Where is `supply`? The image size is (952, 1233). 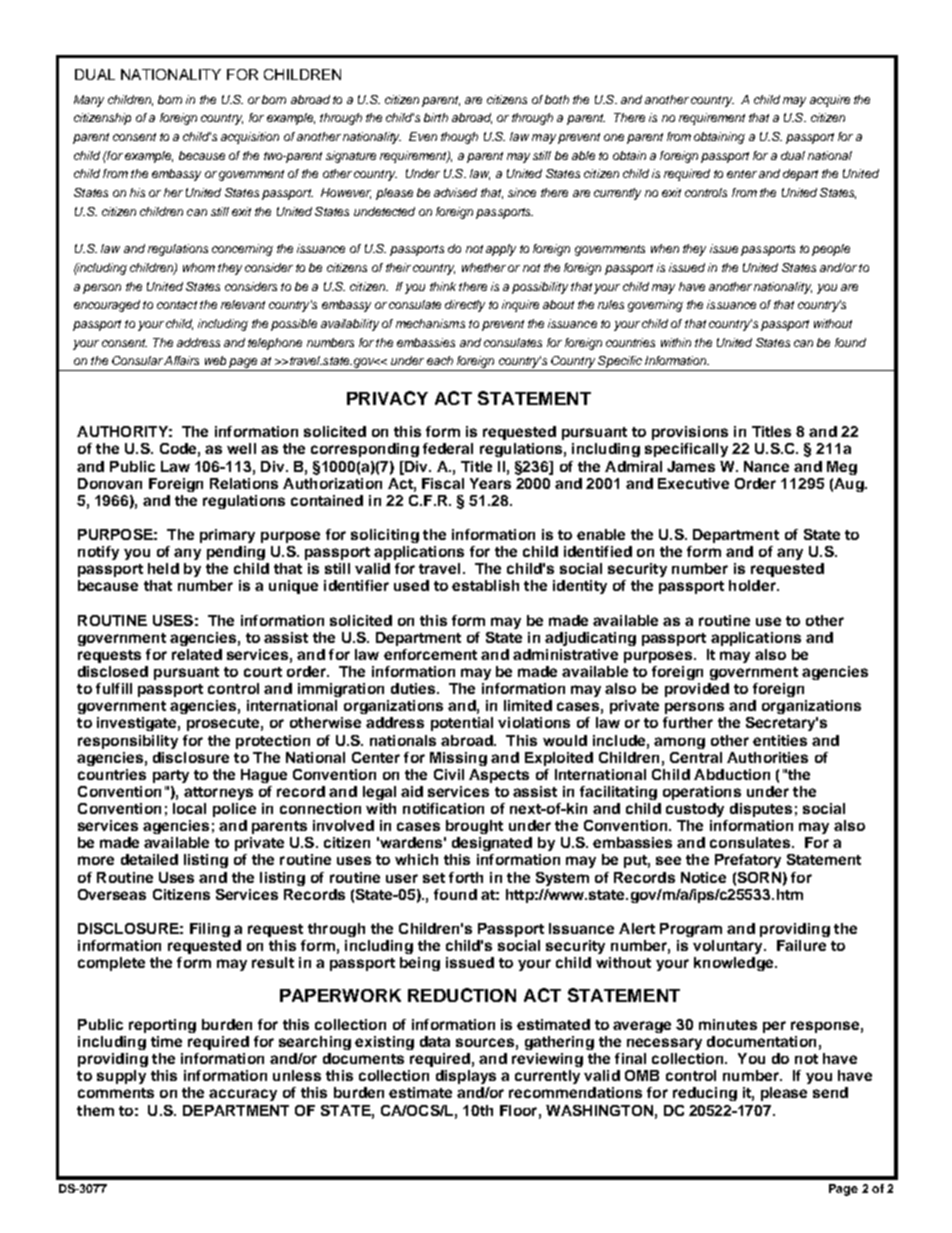
supply is located at coordinates (121, 1077).
